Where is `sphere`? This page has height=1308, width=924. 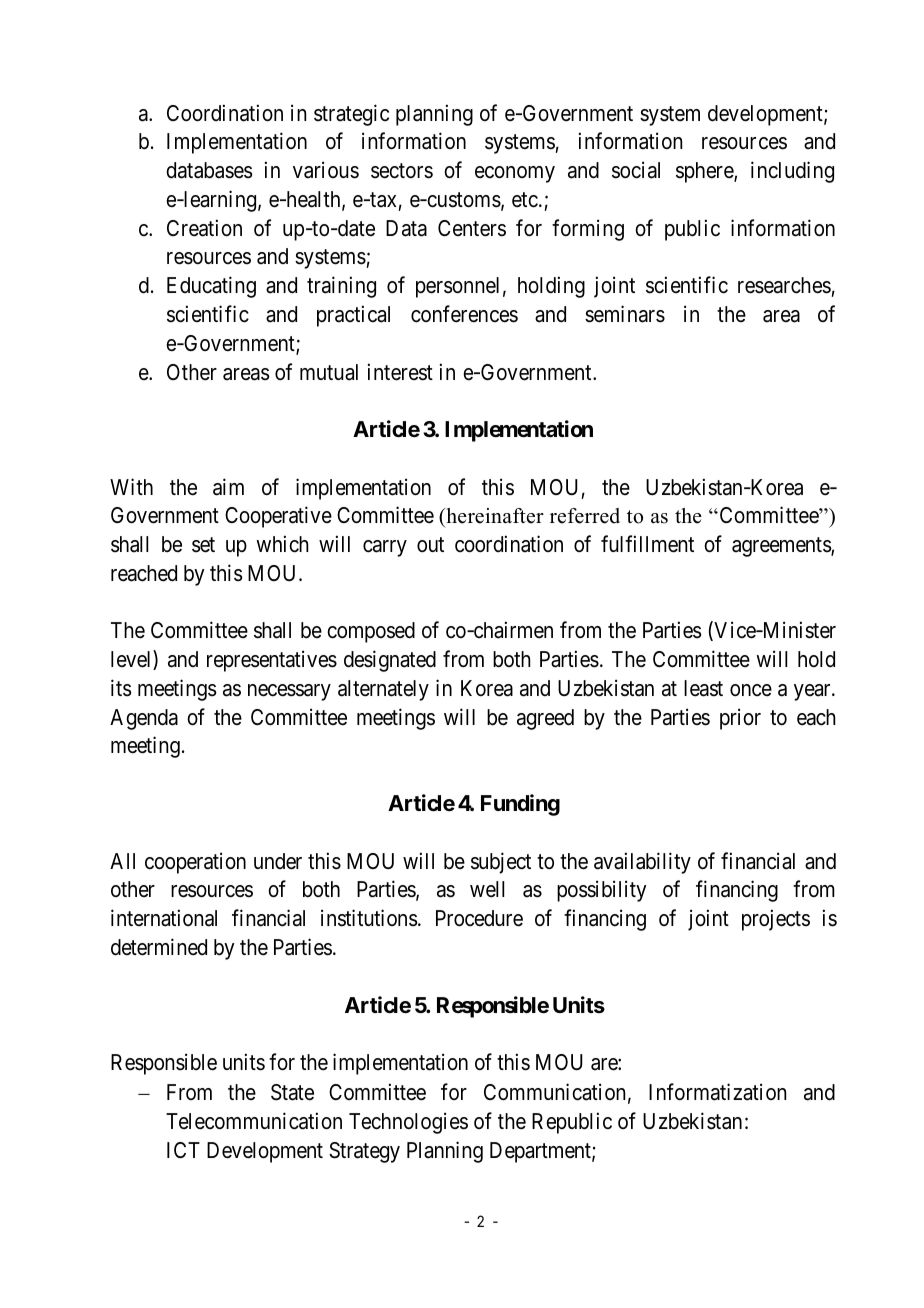
sphere is located at coordinates (705, 172).
